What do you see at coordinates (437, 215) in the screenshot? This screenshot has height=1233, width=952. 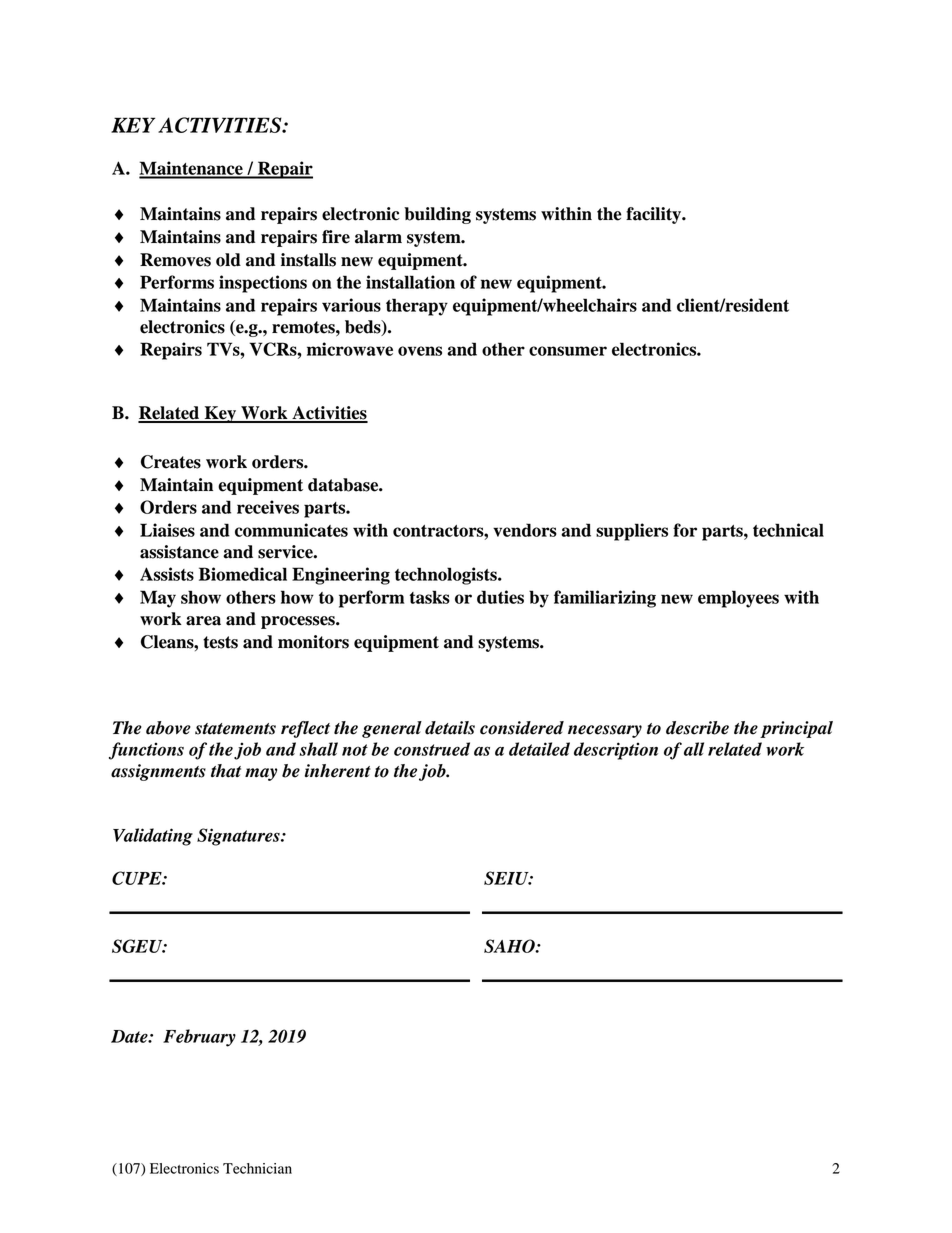 I see `building` at bounding box center [437, 215].
